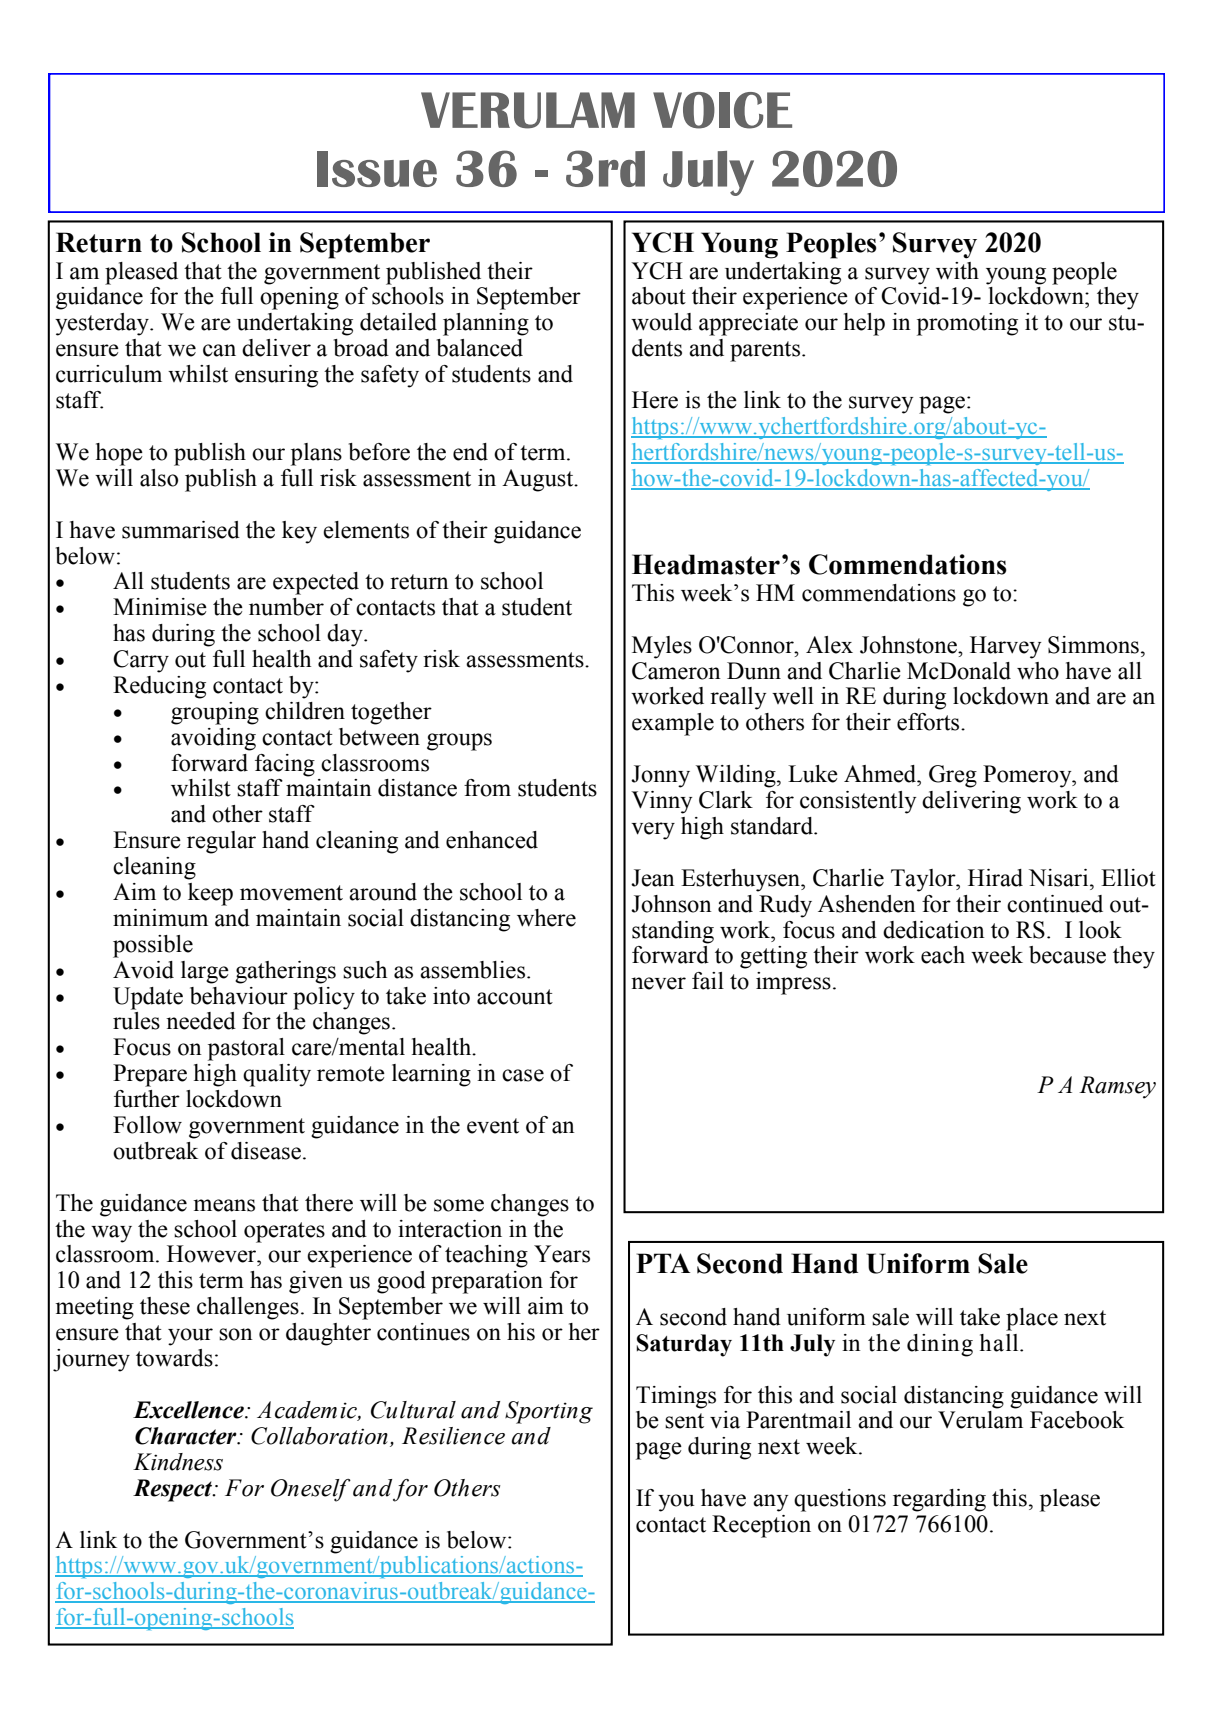 Image resolution: width=1212 pixels, height=1715 pixels. Describe the element at coordinates (1038, 671) in the screenshot. I see `who` at that location.
